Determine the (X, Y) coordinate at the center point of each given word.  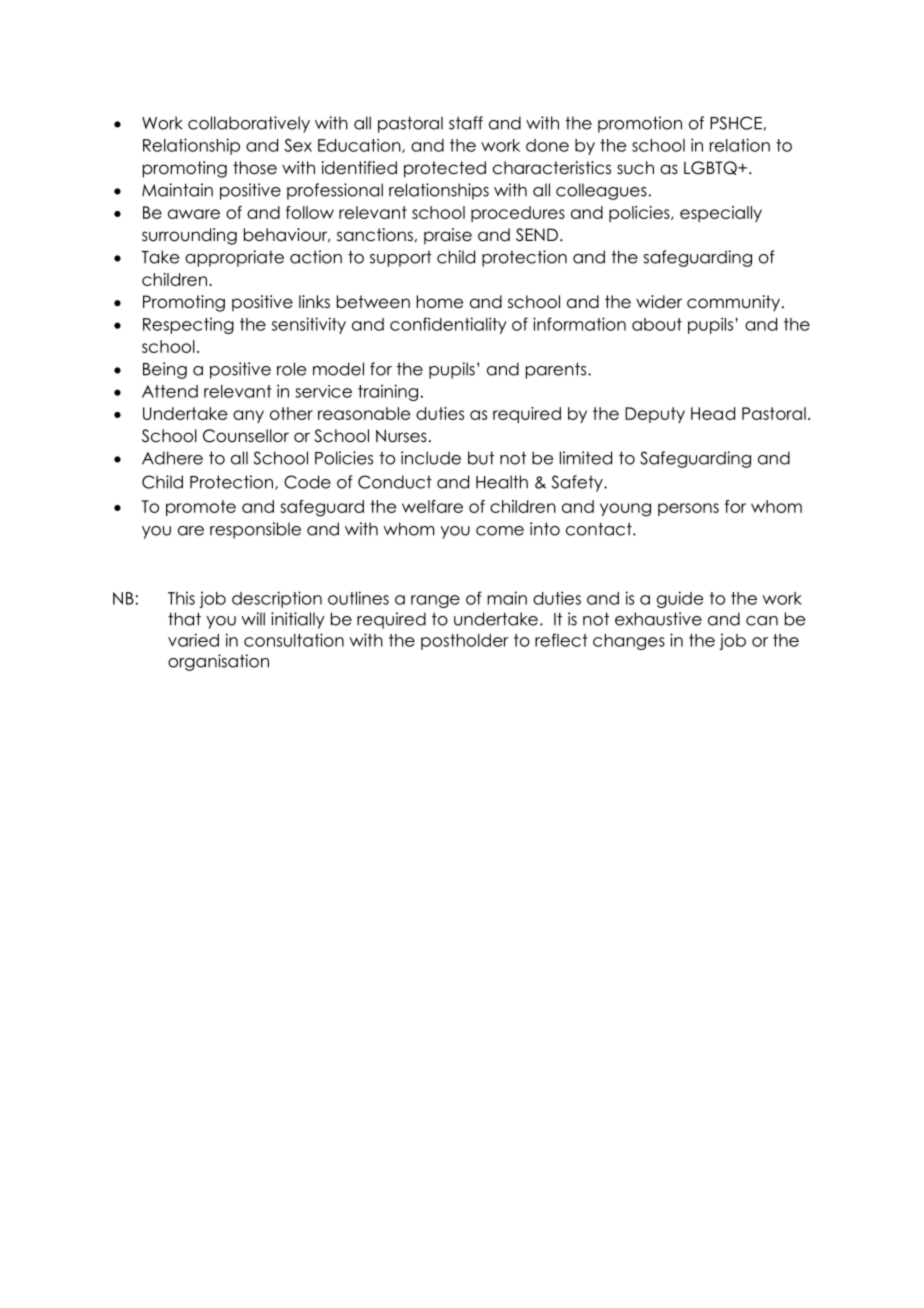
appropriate (234, 258)
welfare (432, 506)
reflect (561, 640)
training (388, 392)
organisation (218, 662)
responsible (255, 530)
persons (688, 509)
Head (713, 413)
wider (659, 302)
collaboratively (249, 124)
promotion (640, 124)
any (248, 416)
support (401, 259)
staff (466, 123)
